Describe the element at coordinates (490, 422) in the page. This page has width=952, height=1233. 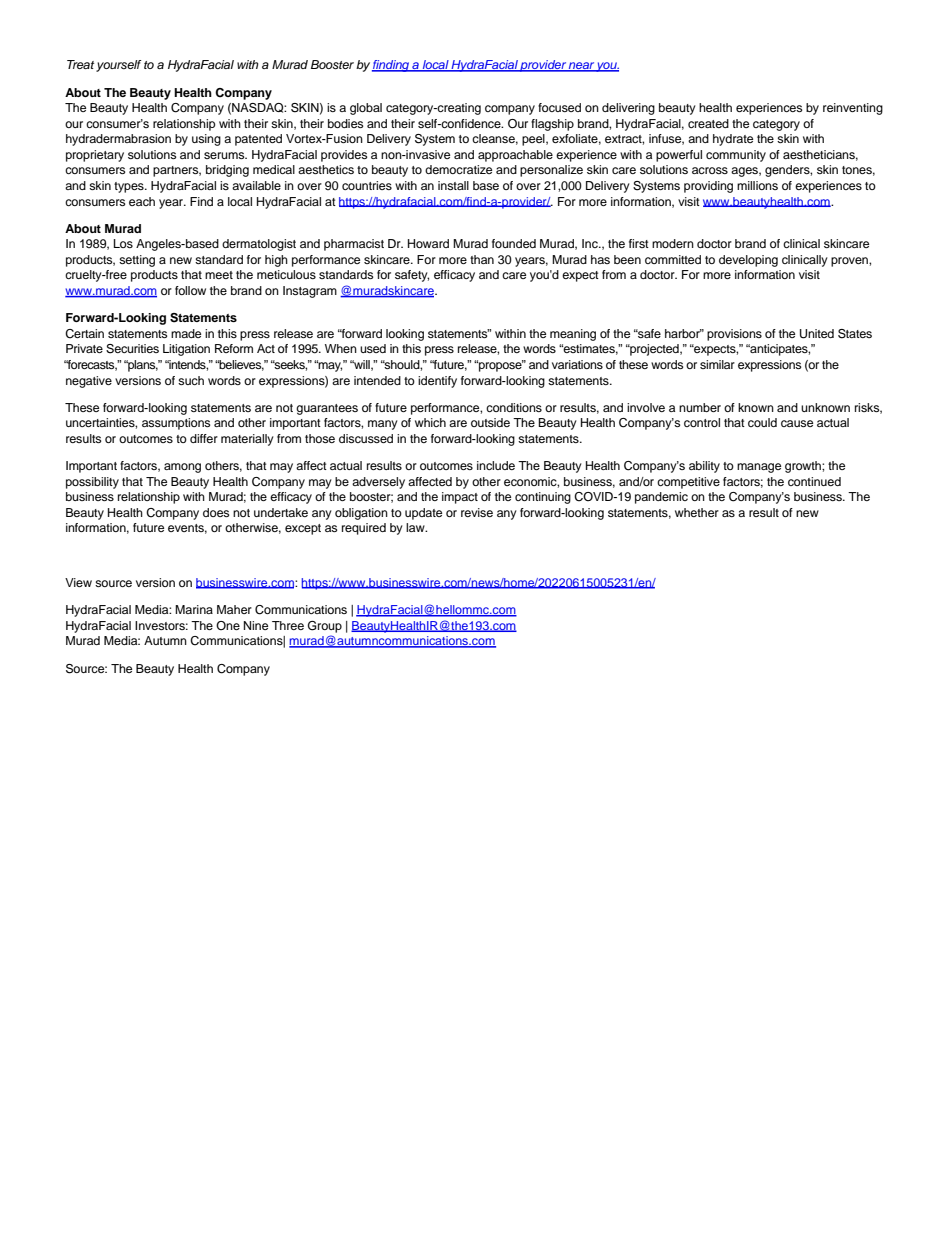
I see `outside` at that location.
